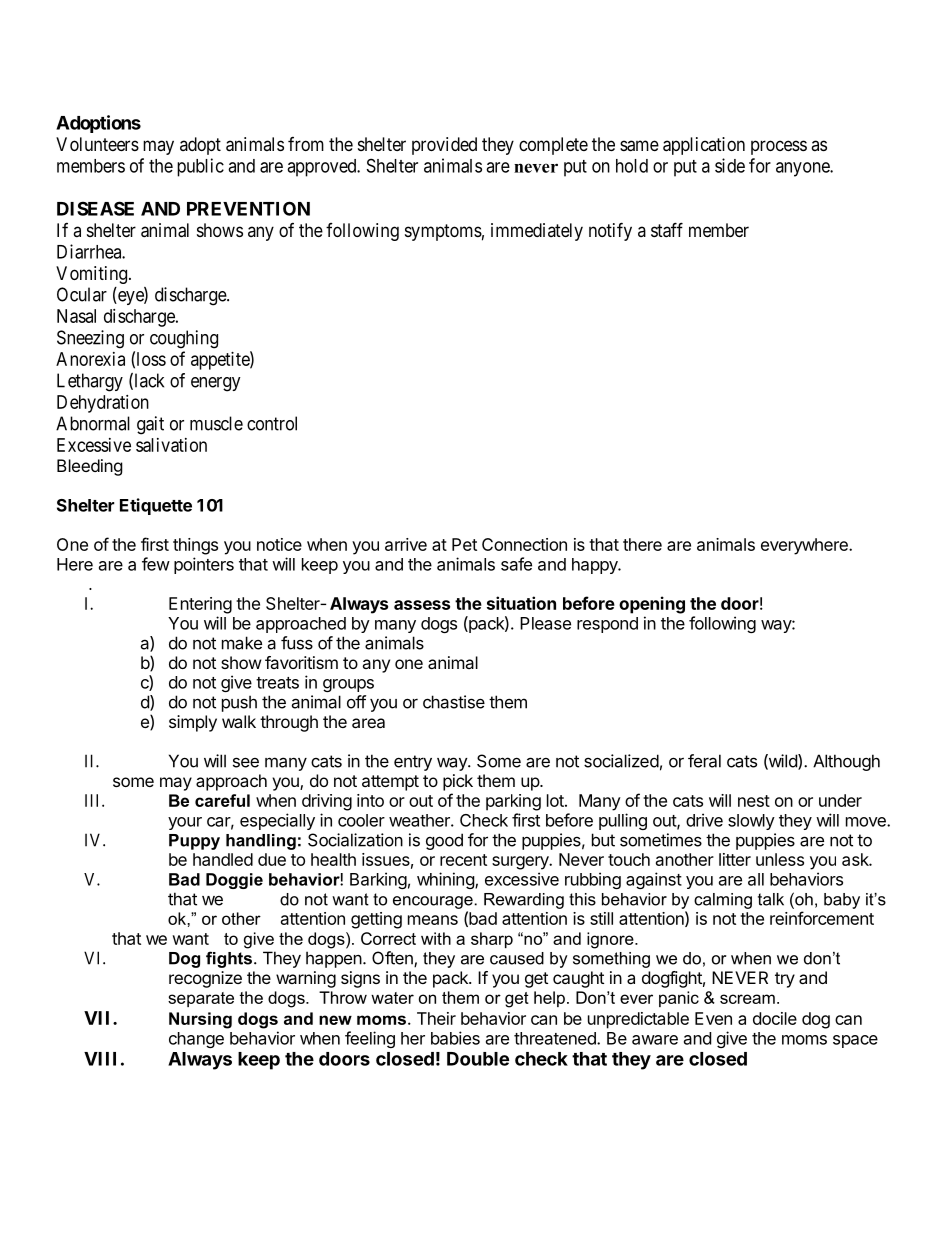 The image size is (952, 1233). I want to click on anyone, so click(803, 169).
